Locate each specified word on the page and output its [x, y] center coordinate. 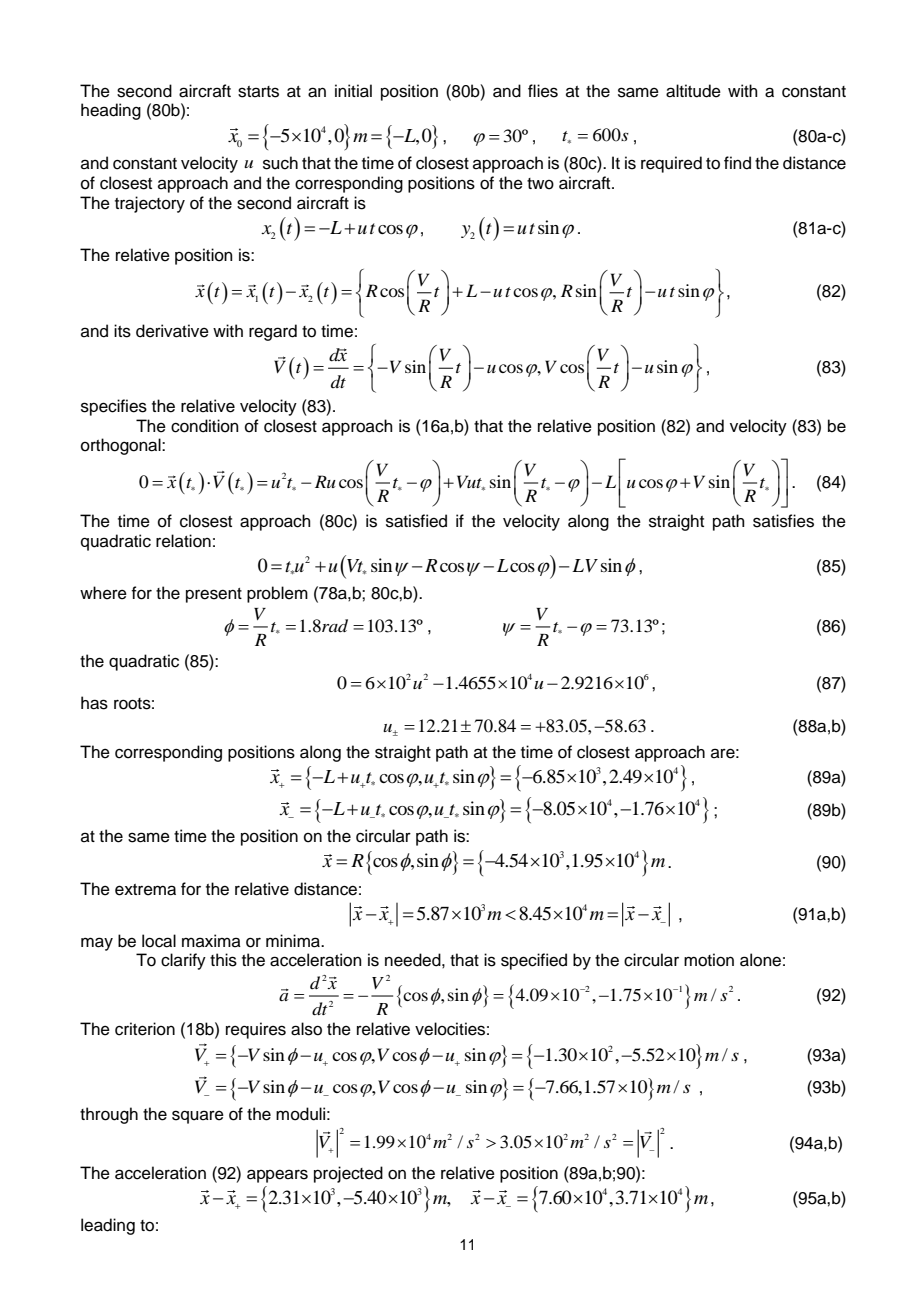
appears [277, 1176]
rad [335, 626]
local [159, 941]
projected [348, 1174]
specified [534, 961]
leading [108, 1226]
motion [709, 960]
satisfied [416, 521]
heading [111, 111]
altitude [693, 91]
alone [760, 960]
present [214, 595]
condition [205, 426]
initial [353, 91]
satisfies [783, 521]
